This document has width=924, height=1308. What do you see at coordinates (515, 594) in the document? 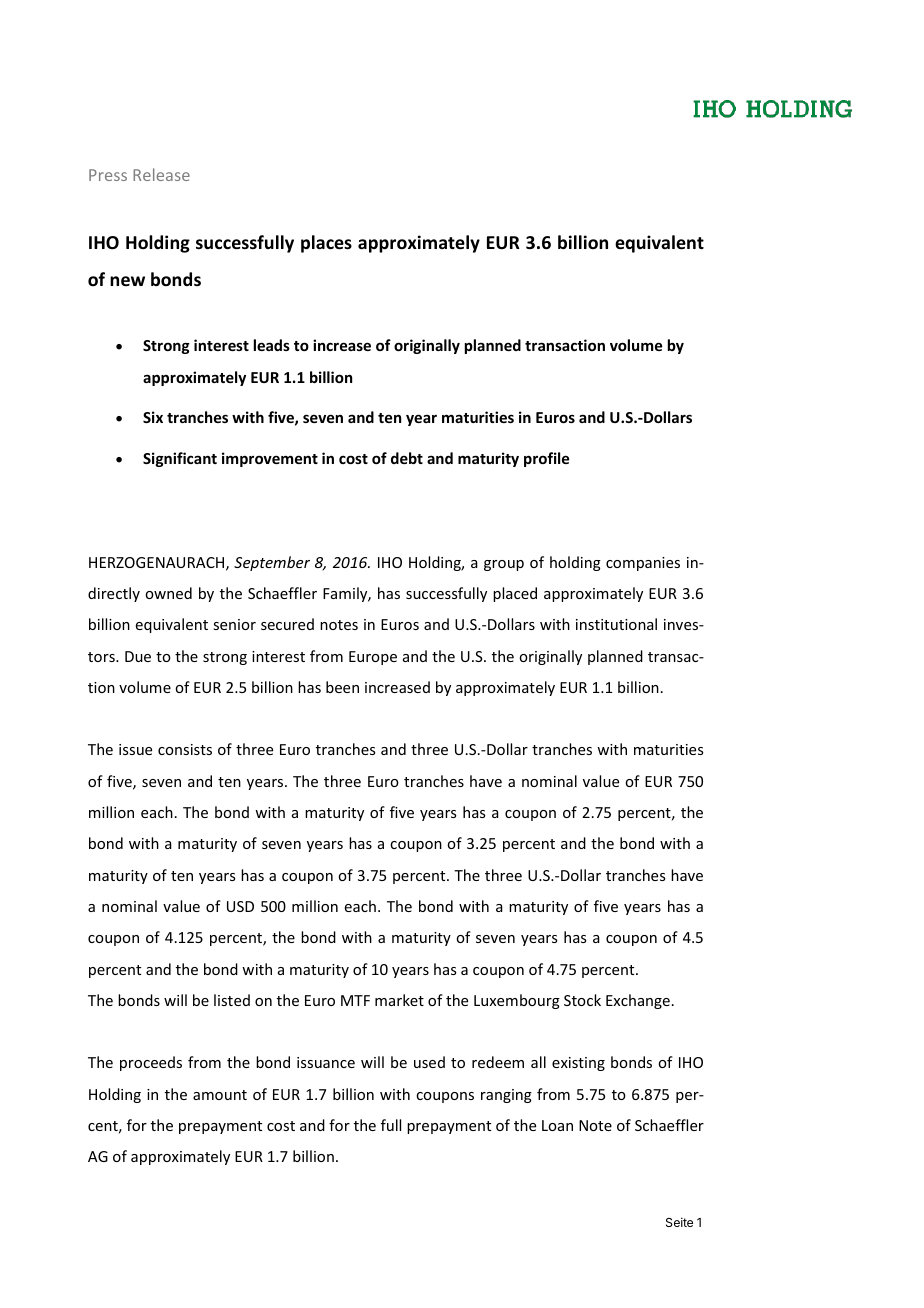
I see `placed` at bounding box center [515, 594].
